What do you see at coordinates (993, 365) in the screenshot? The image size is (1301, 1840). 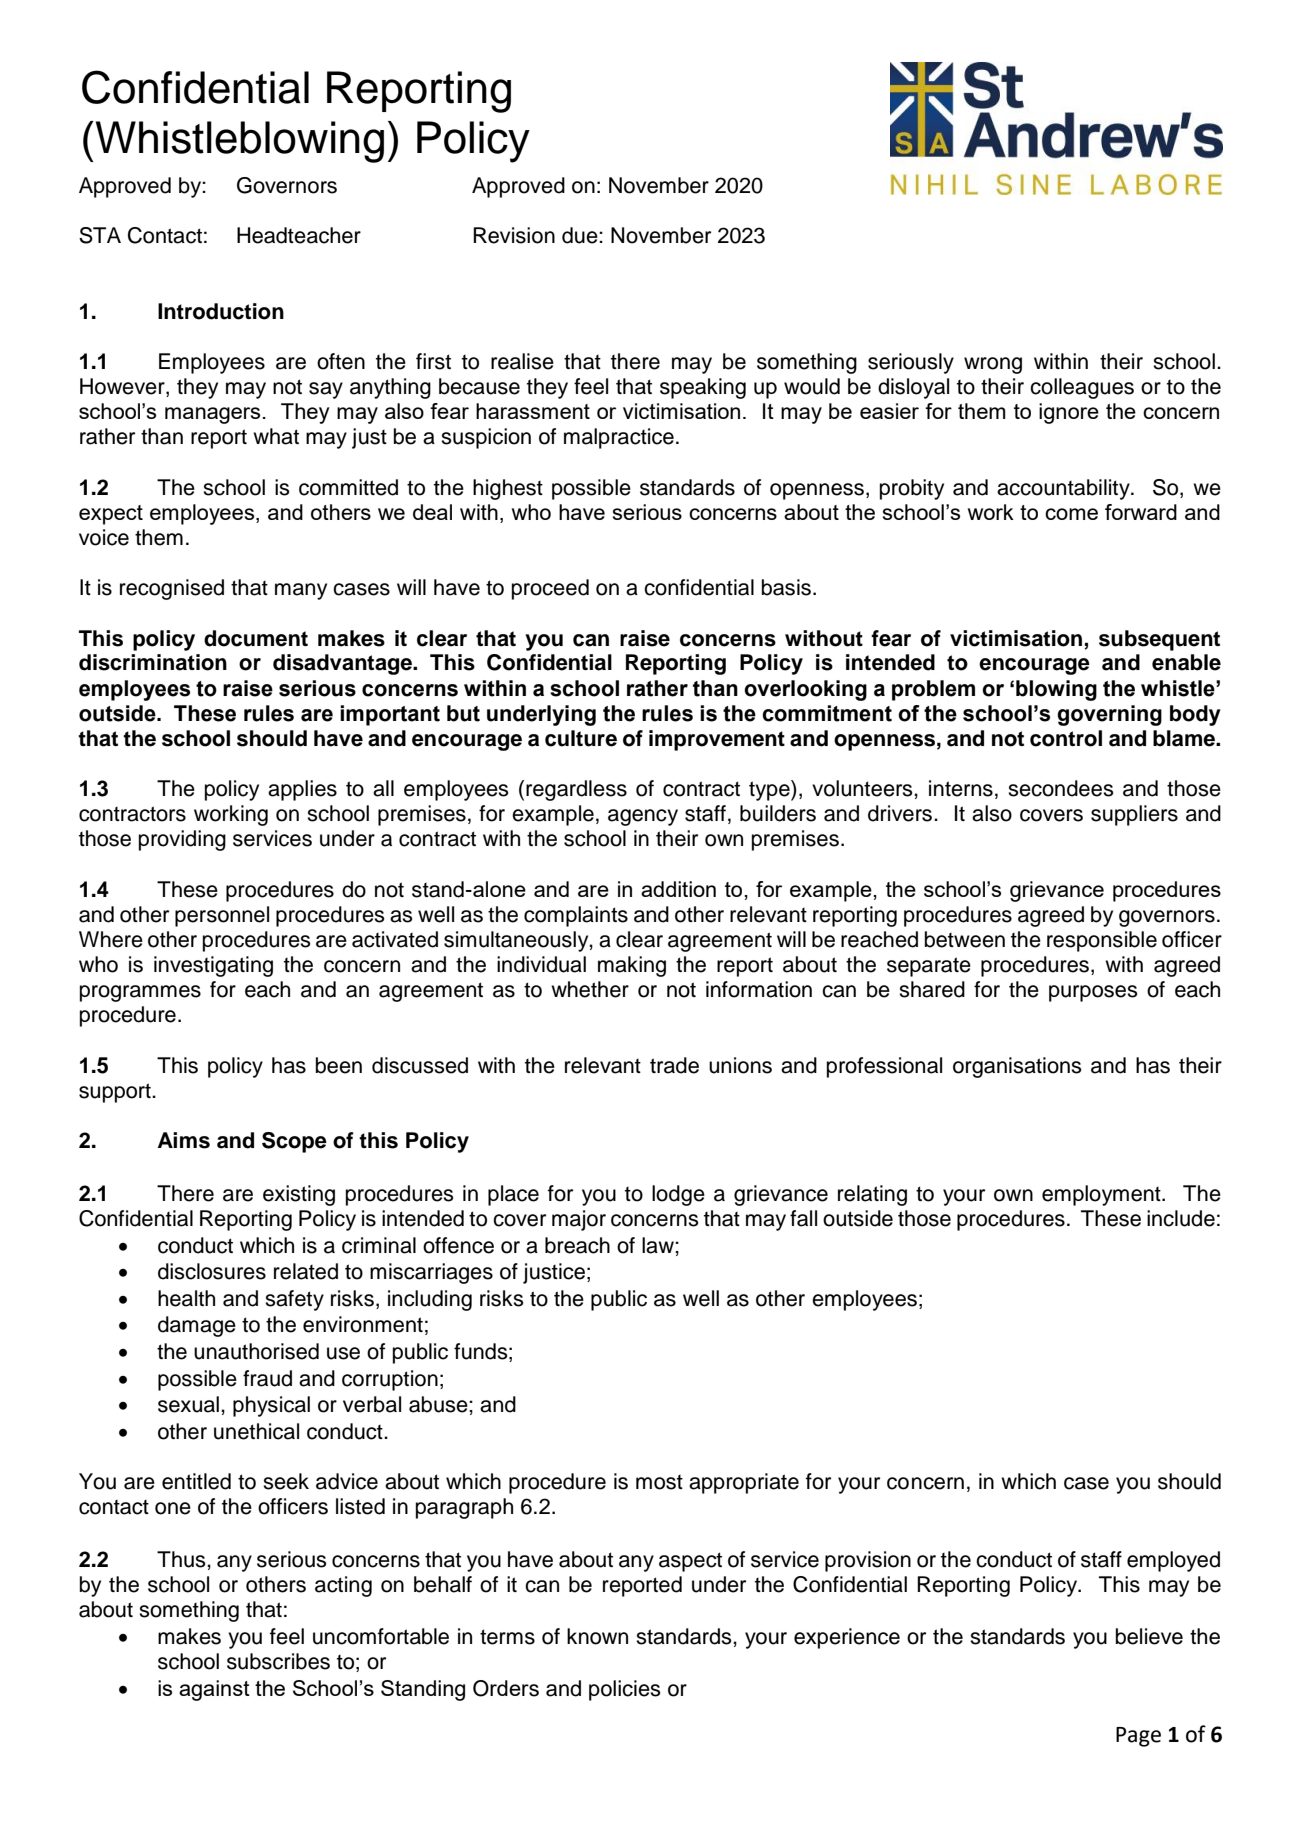 I see `wrong` at bounding box center [993, 365].
